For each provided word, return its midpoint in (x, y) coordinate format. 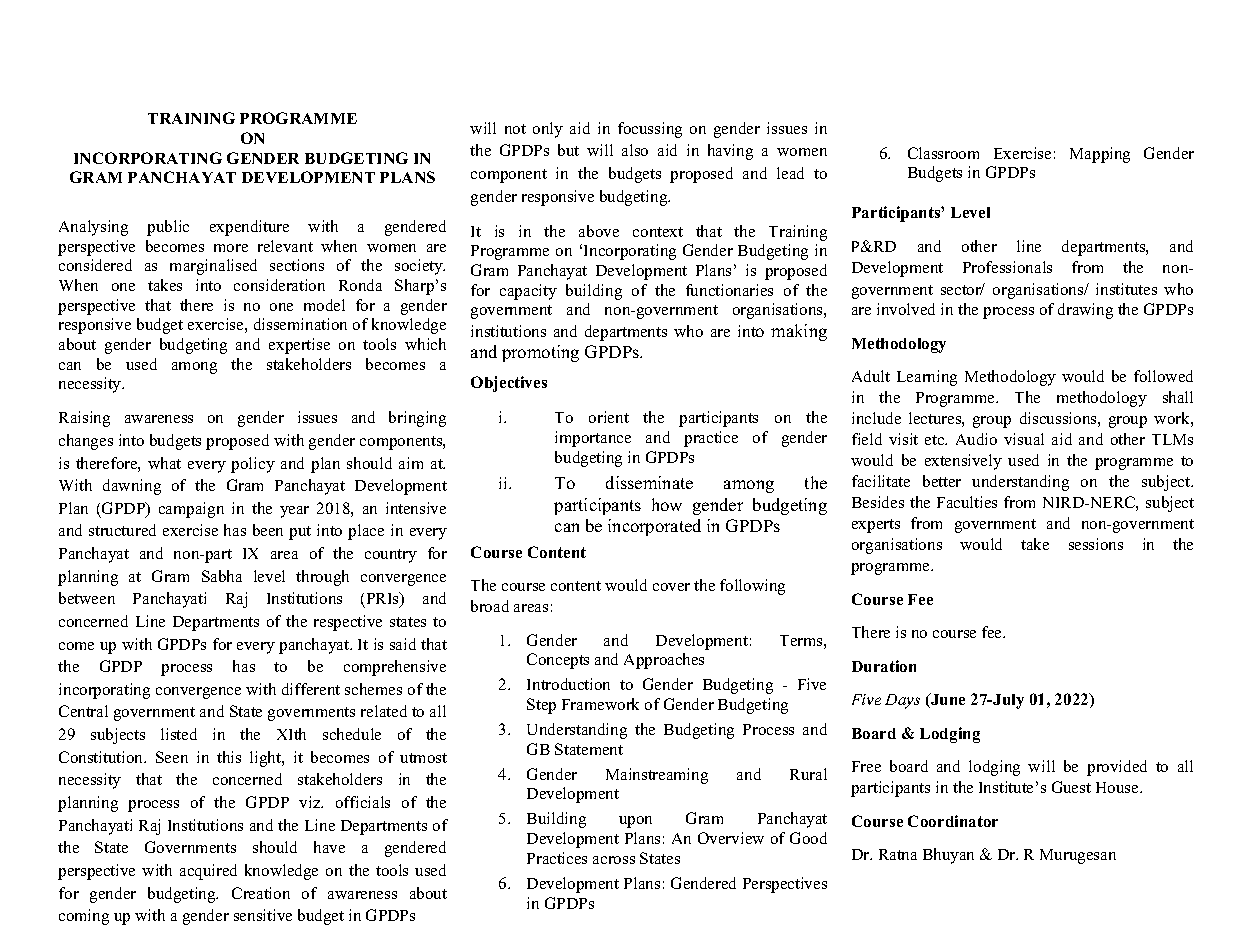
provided (1117, 768)
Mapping (1100, 155)
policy (253, 465)
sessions (1096, 544)
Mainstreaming (657, 776)
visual (1024, 439)
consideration (279, 285)
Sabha (222, 576)
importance (593, 439)
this (229, 757)
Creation (261, 893)
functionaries (729, 290)
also (635, 150)
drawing (1085, 311)
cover (671, 587)
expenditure (249, 228)
